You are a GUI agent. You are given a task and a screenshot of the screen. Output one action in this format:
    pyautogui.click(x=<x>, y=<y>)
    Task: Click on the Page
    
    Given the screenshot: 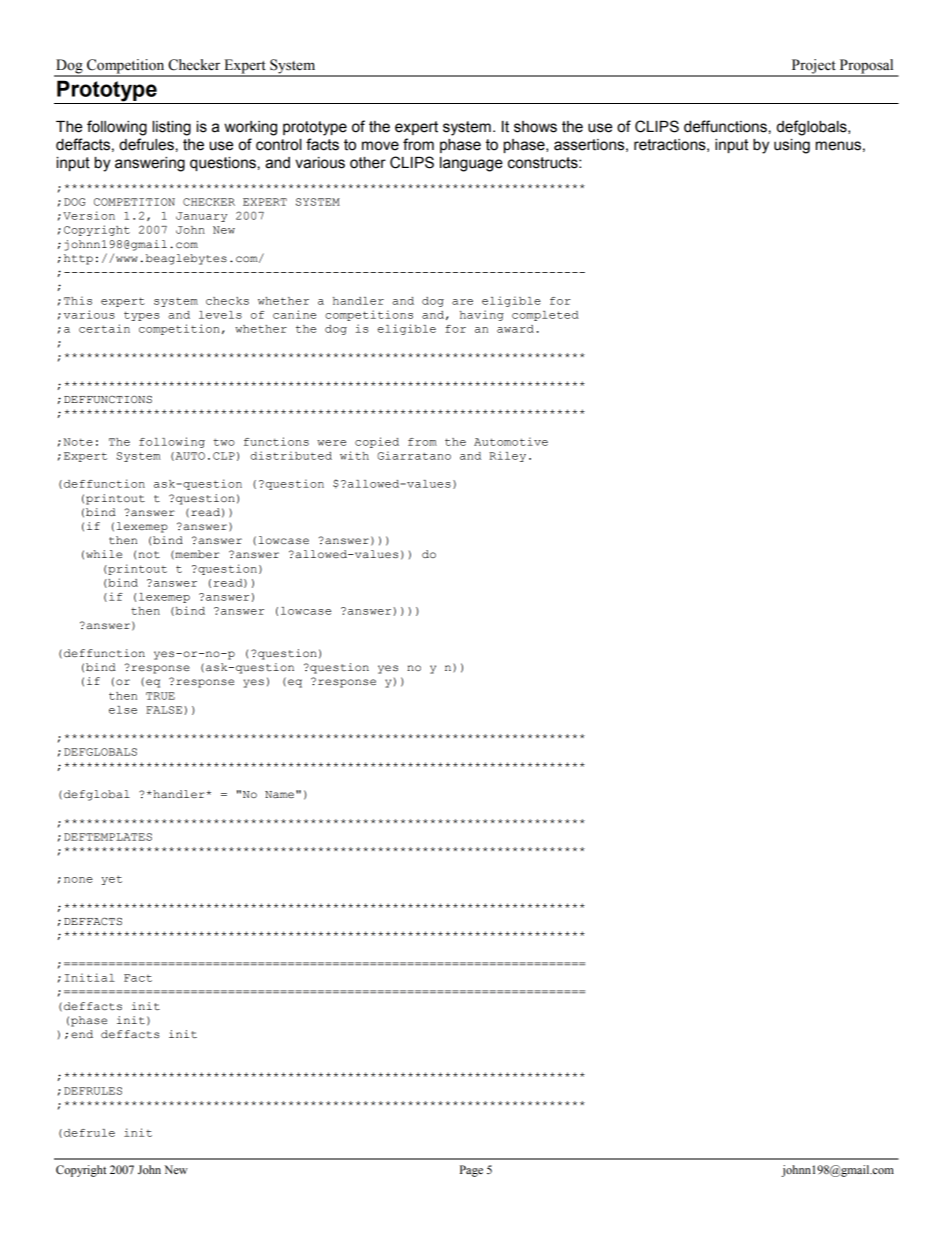 What is the action you would take?
    pyautogui.click(x=471, y=1171)
